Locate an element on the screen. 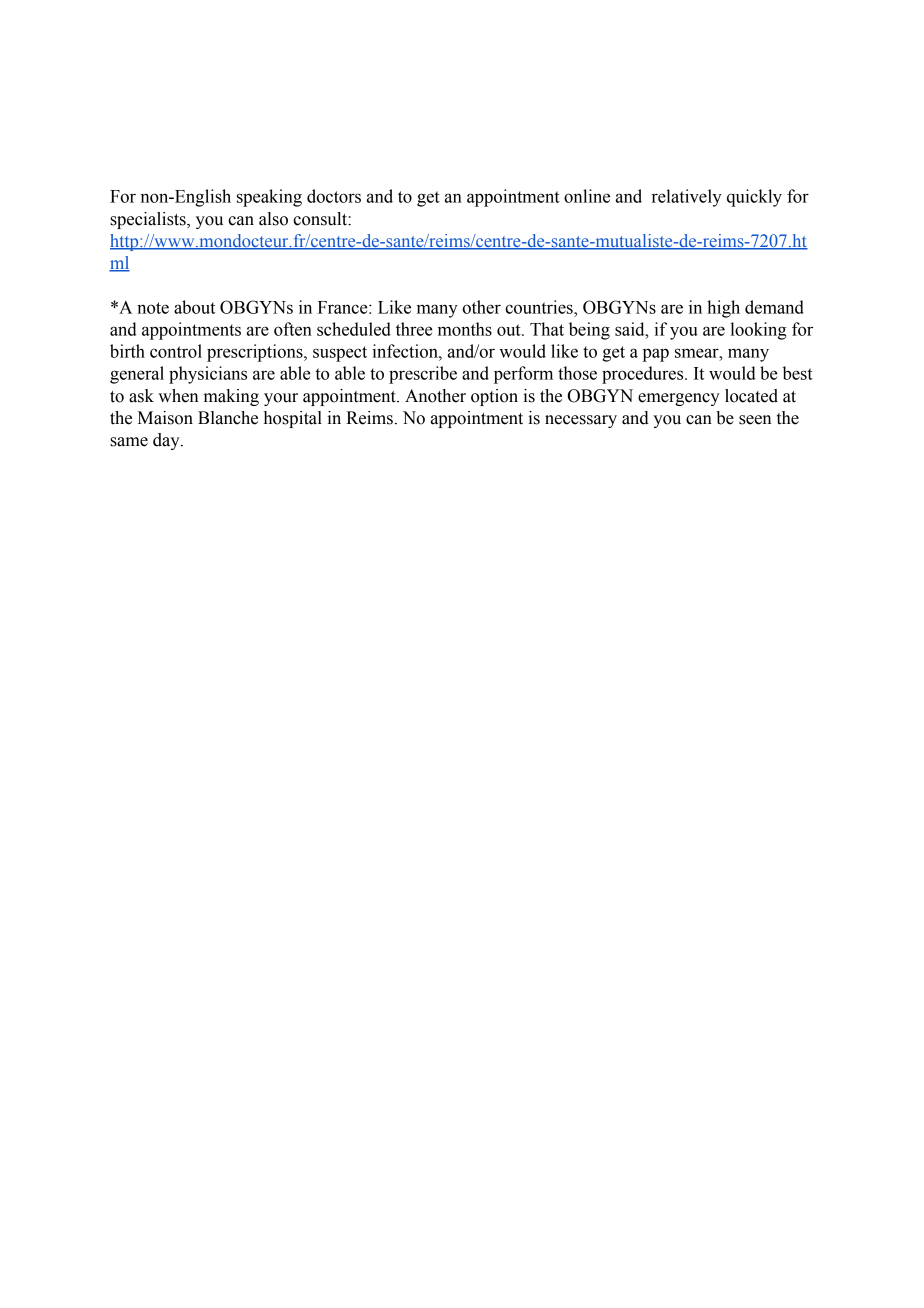 This screenshot has height=1308, width=924. online is located at coordinates (587, 196).
